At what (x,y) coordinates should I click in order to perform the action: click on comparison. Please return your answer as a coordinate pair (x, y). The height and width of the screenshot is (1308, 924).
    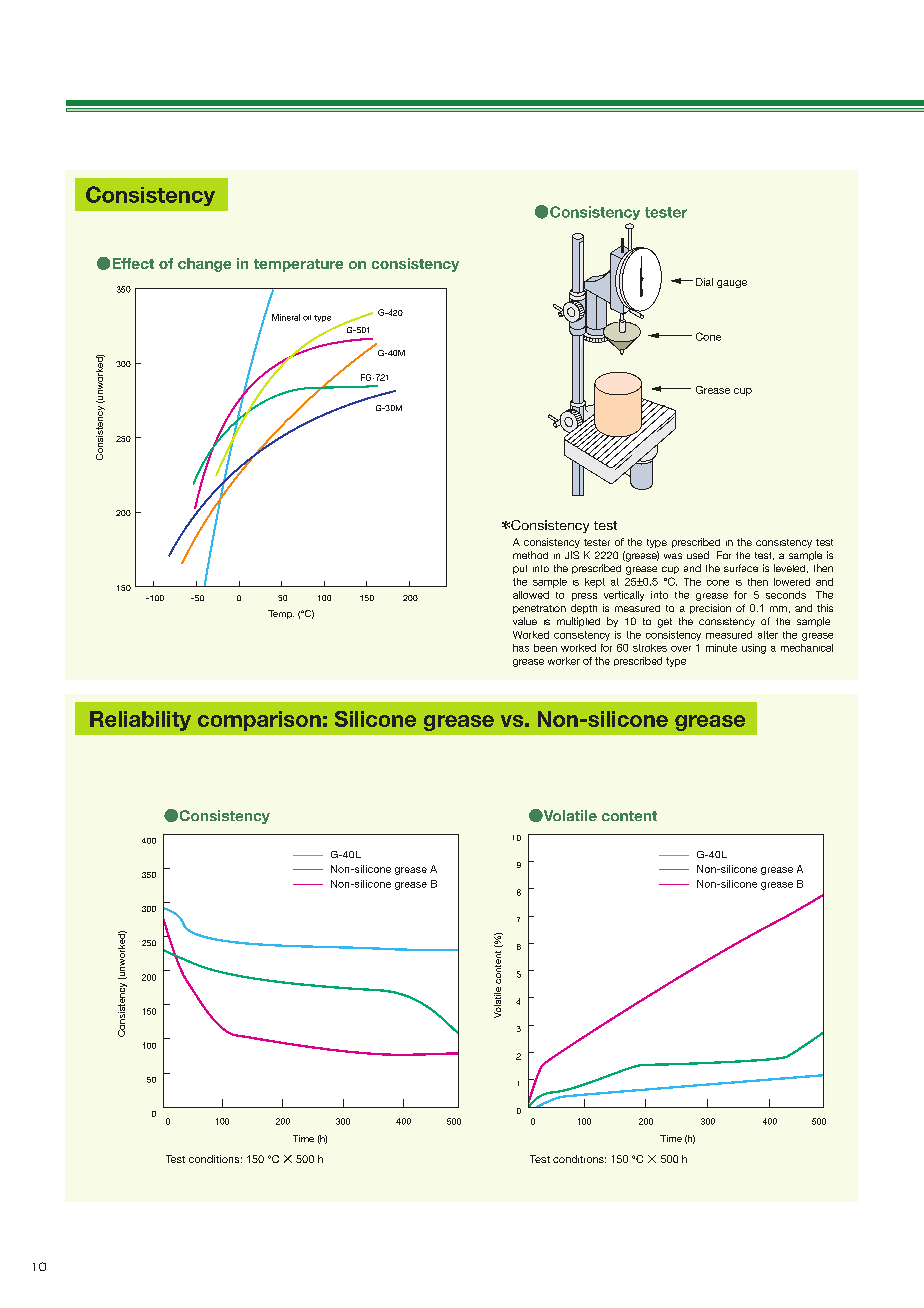
    Looking at the image, I should click on (259, 721).
